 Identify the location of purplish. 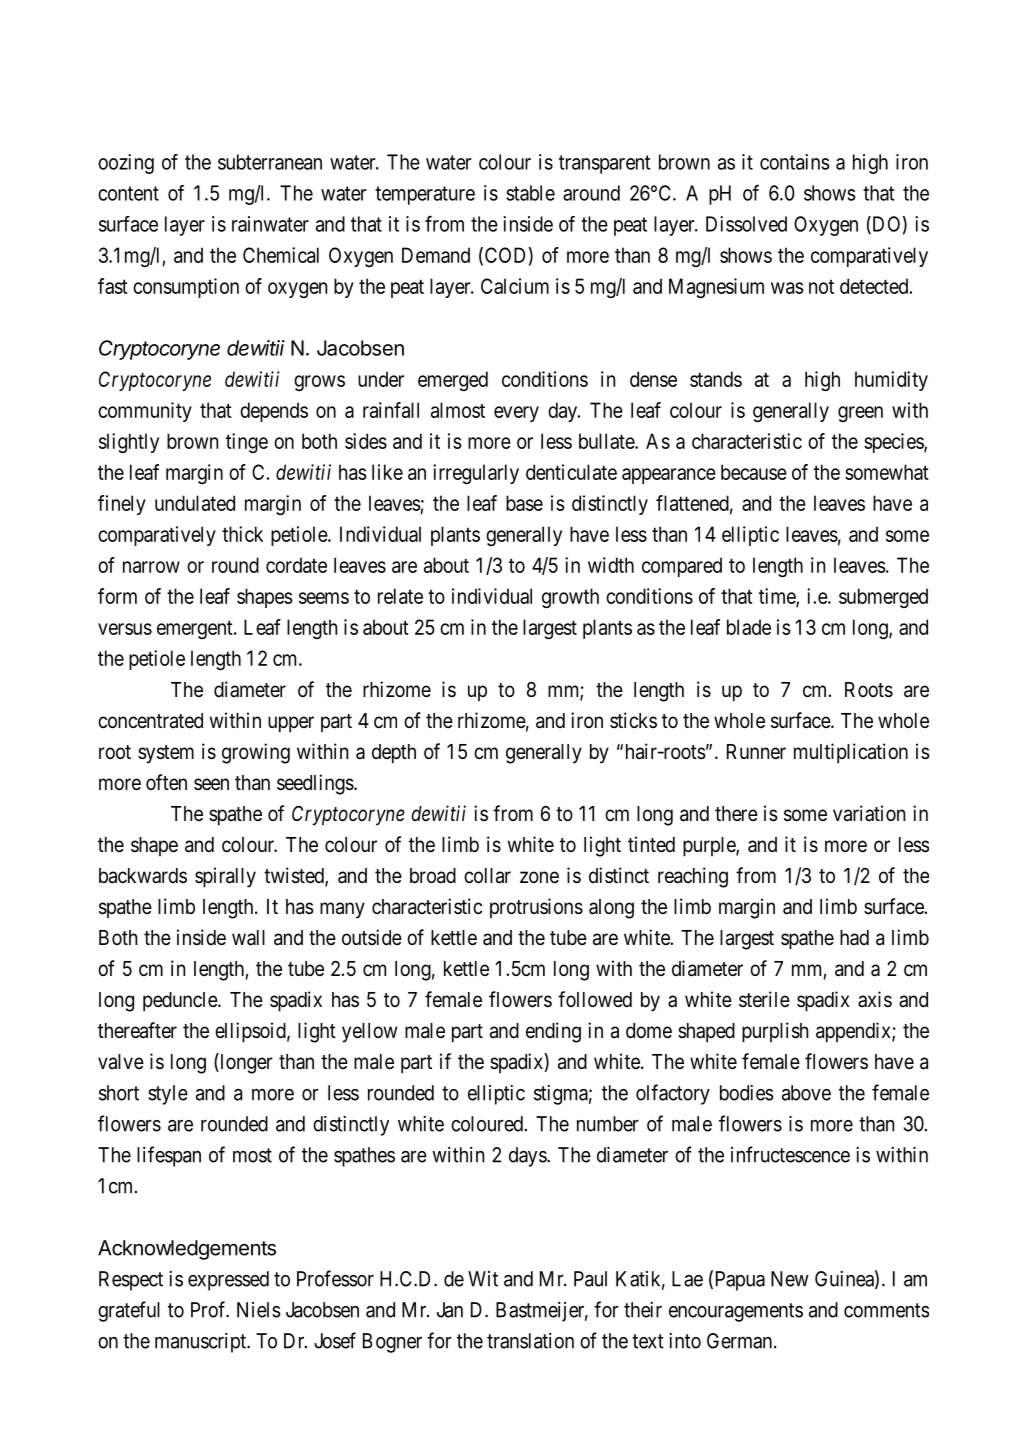
(775, 1032).
